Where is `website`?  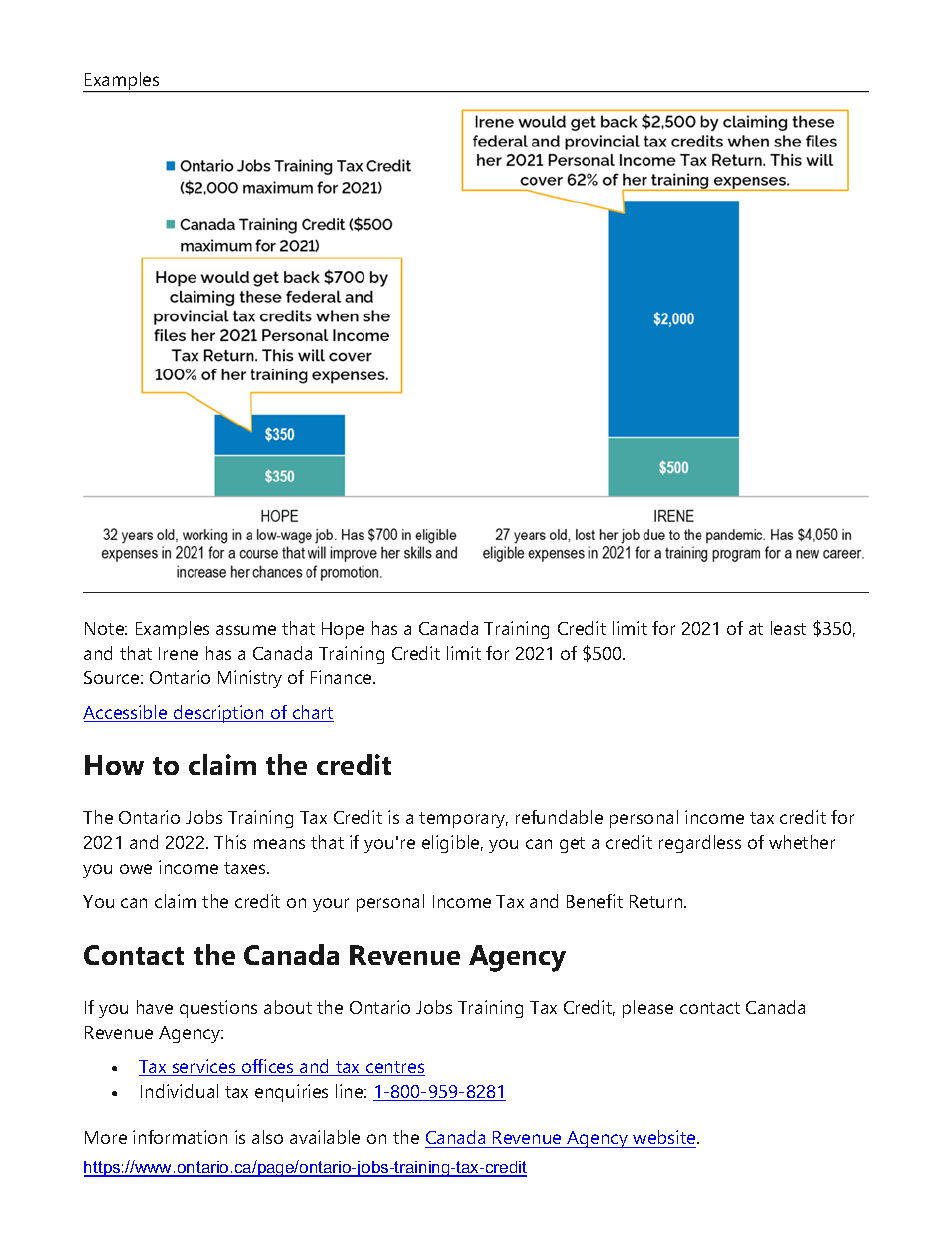
website is located at coordinates (665, 1137).
